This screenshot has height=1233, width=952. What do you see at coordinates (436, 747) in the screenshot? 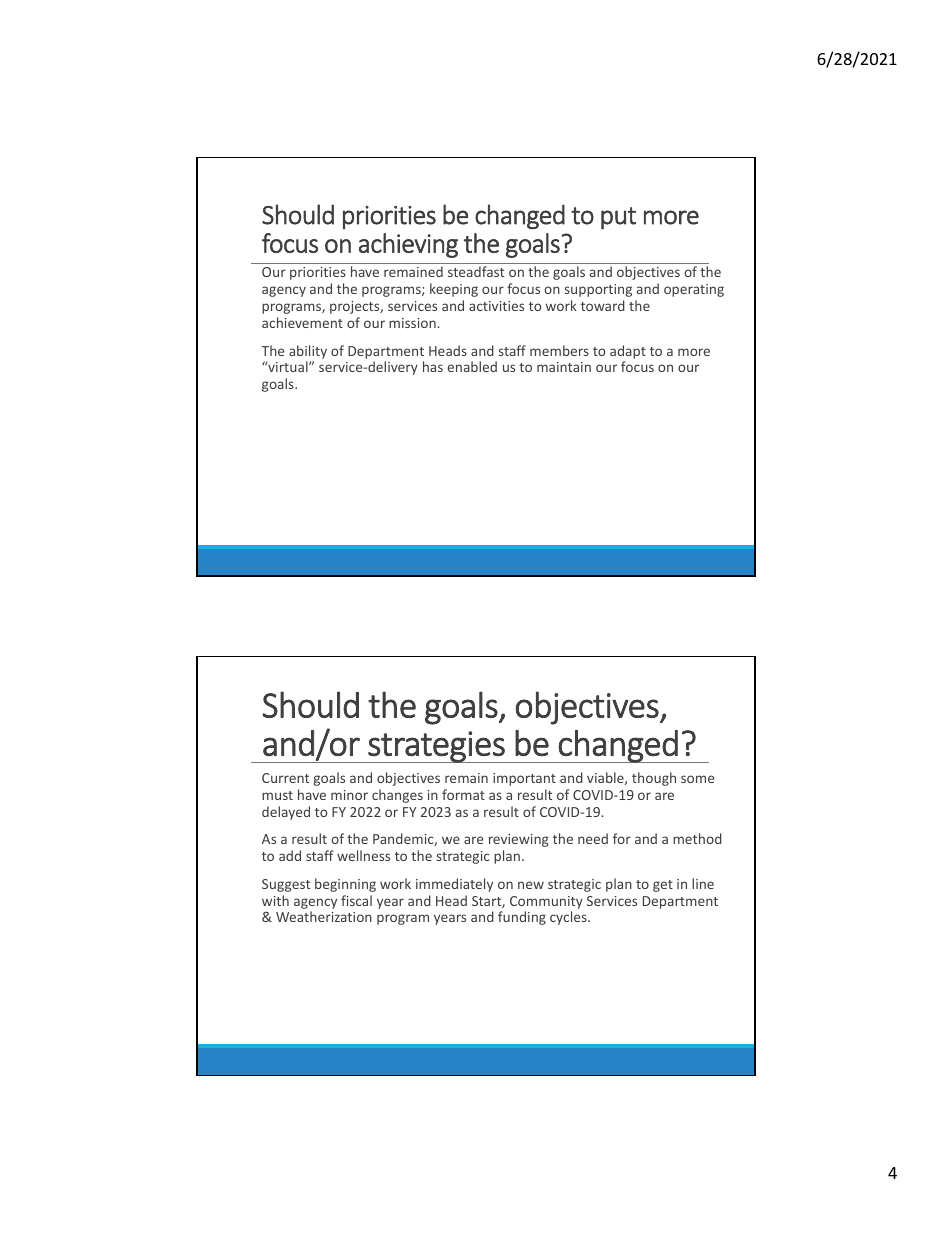
I see `strategies` at bounding box center [436, 747].
